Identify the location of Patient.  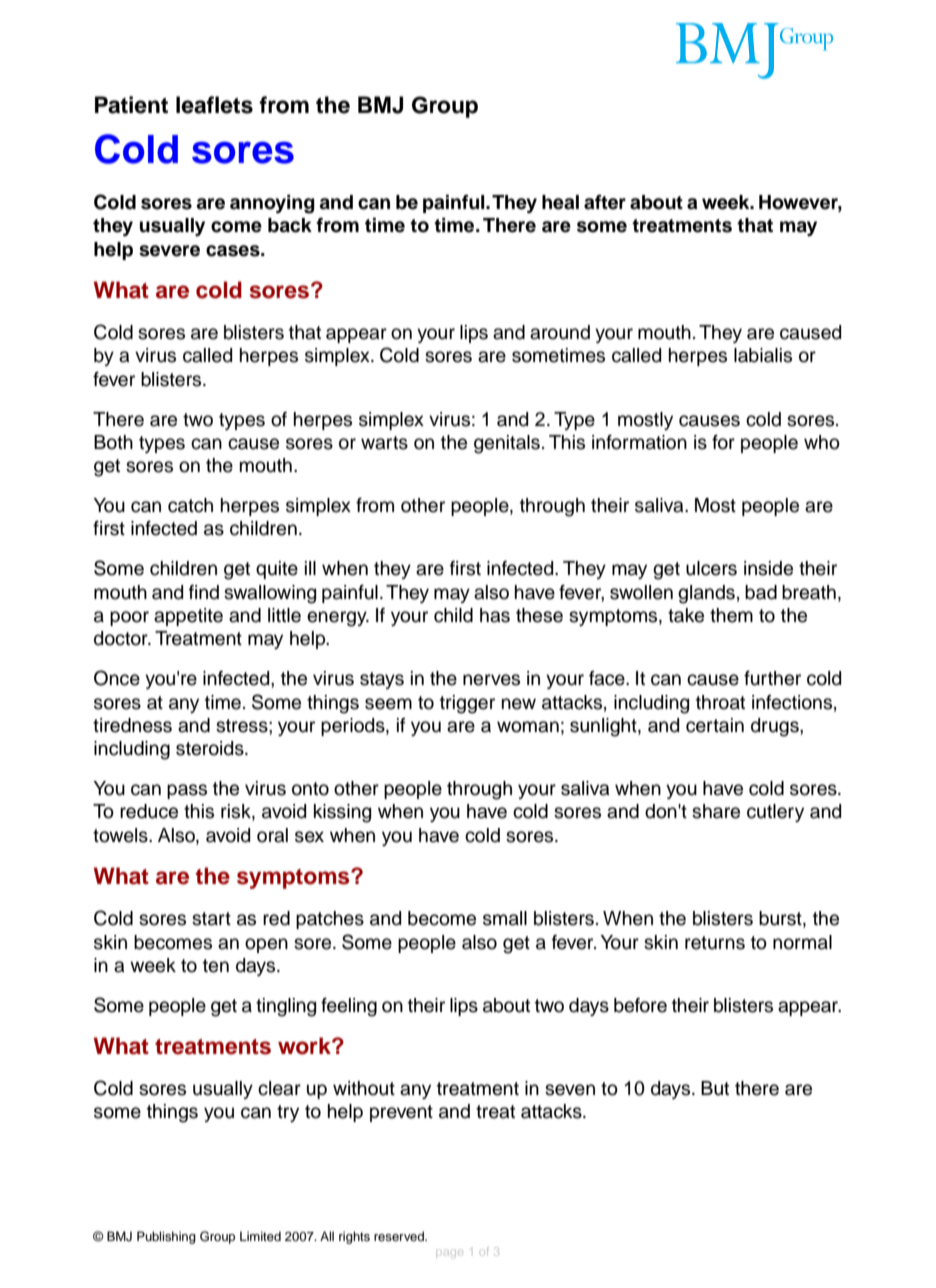
(131, 105).
